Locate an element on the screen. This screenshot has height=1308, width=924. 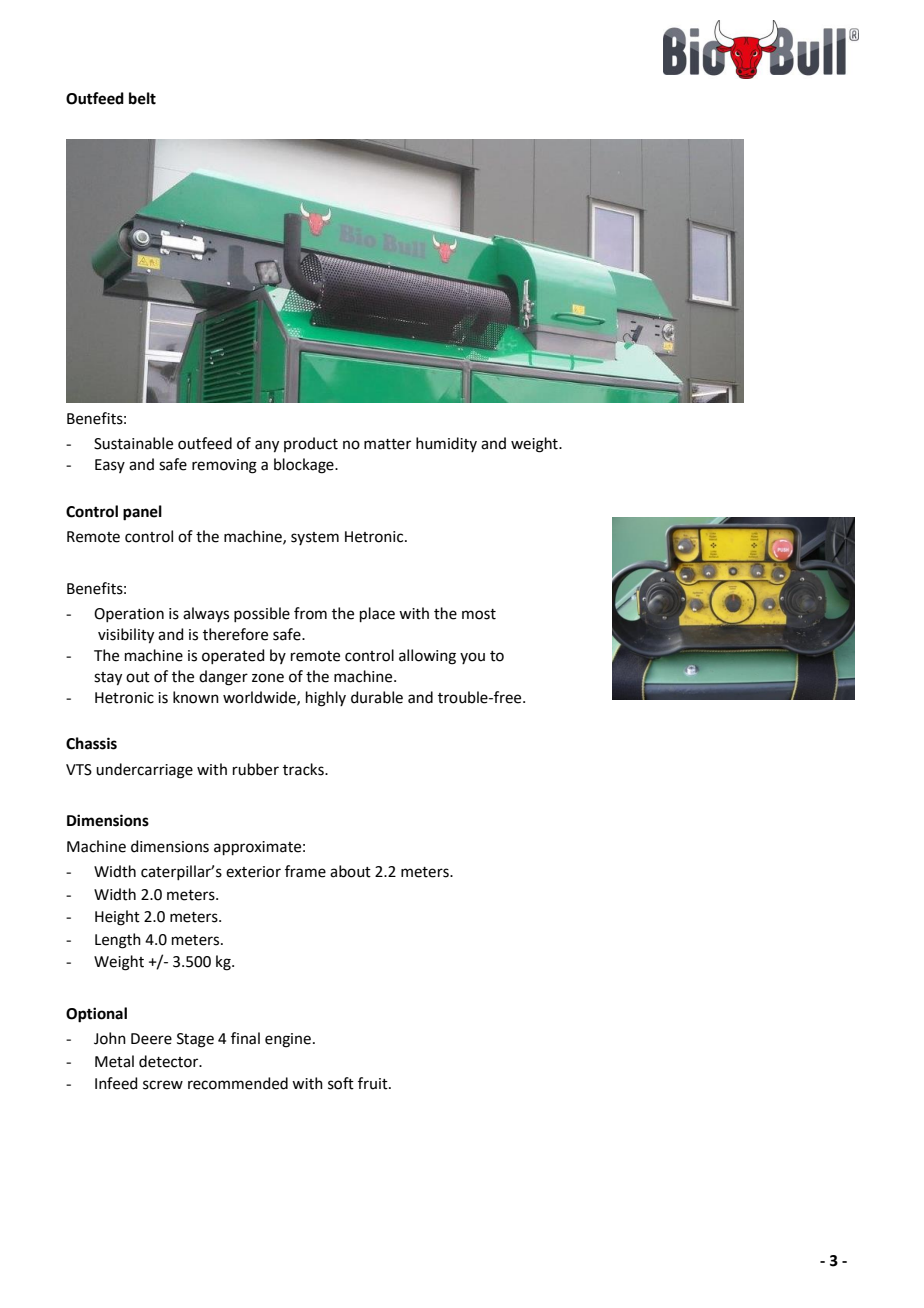
engine is located at coordinates (288, 1040).
